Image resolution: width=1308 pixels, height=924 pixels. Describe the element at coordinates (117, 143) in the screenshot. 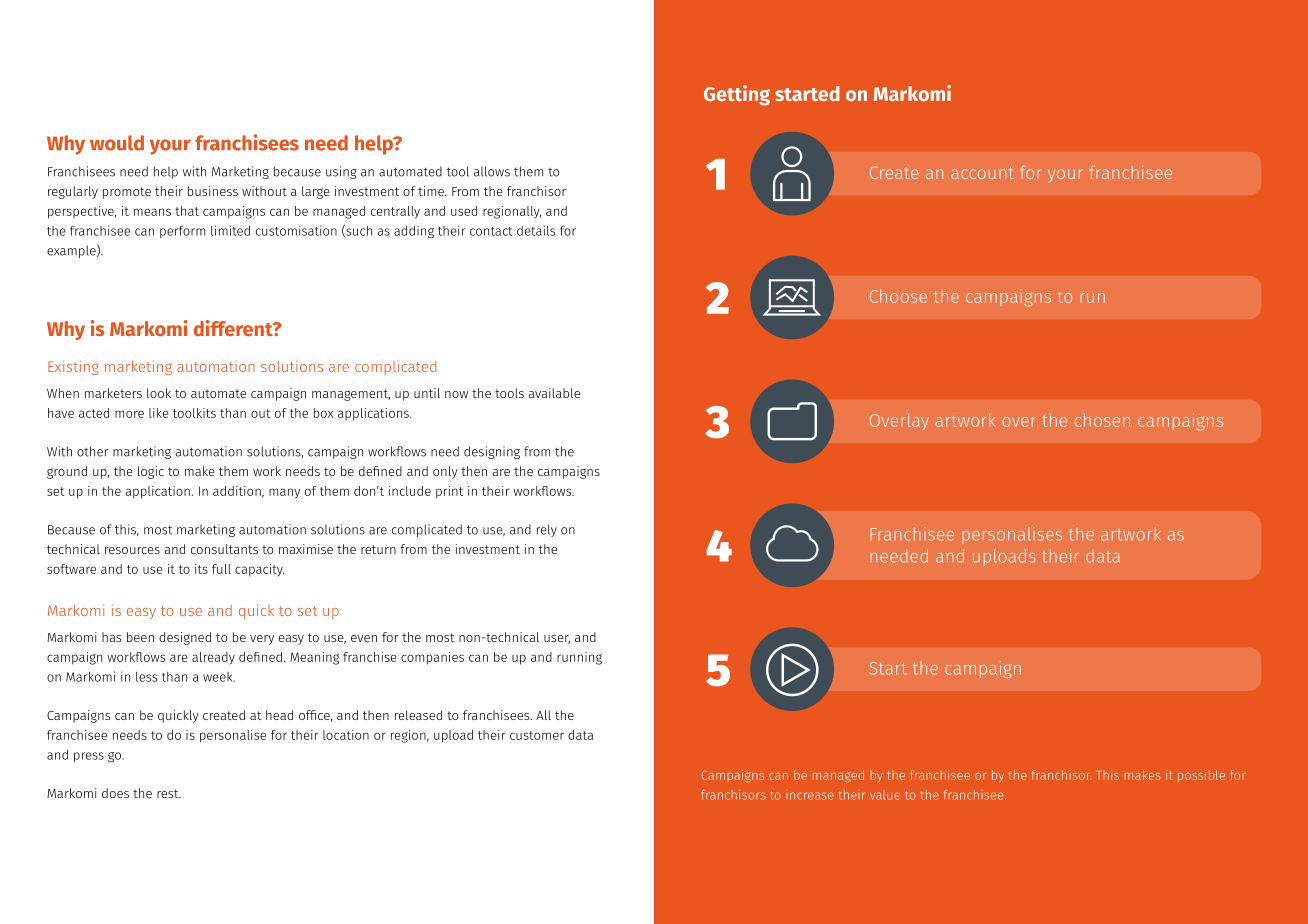

I see `would` at that location.
